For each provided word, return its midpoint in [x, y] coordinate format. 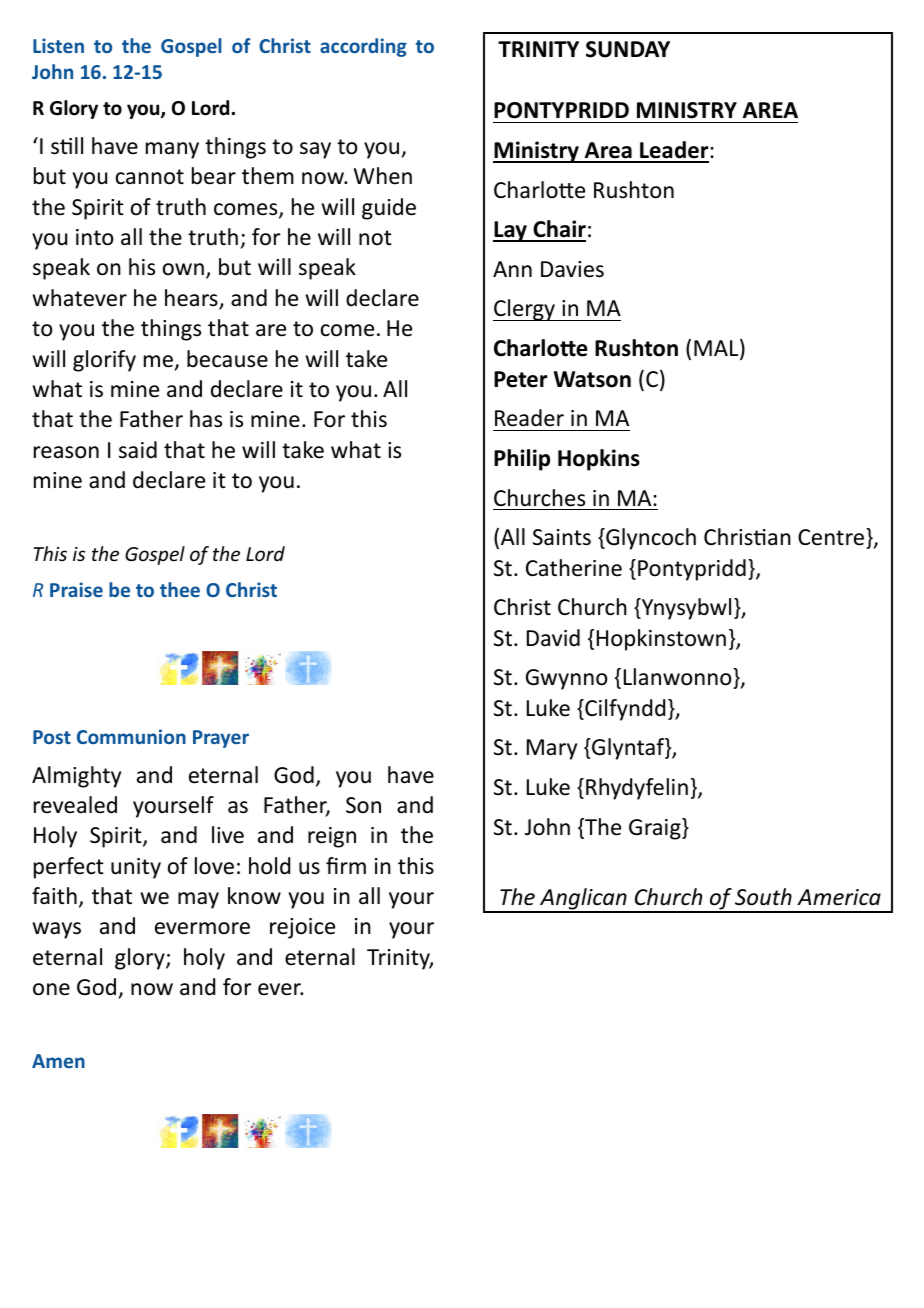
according [363, 47]
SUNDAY [628, 49]
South [763, 897]
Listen [58, 45]
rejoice [302, 928]
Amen [58, 1061]
